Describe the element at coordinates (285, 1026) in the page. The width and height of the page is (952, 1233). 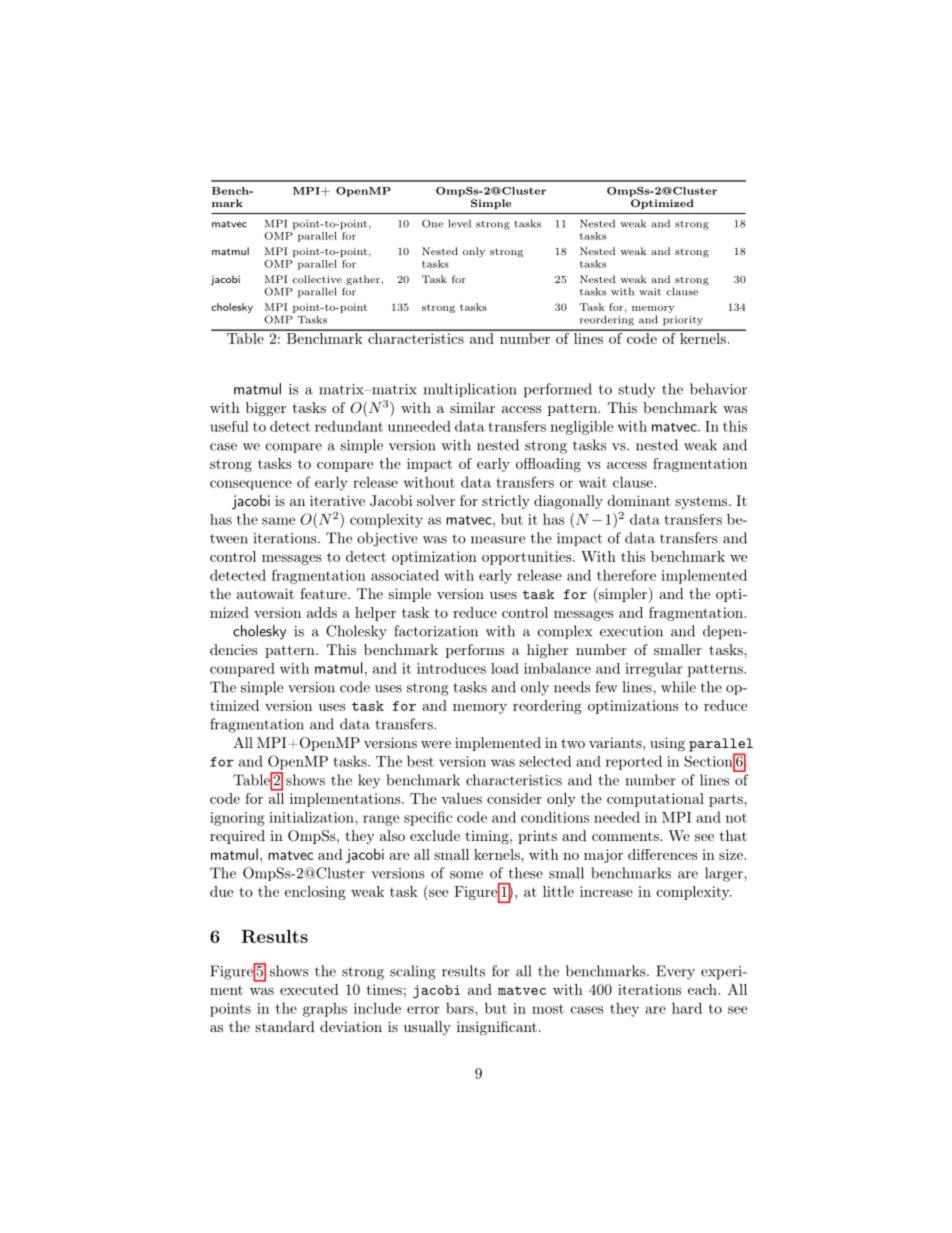
I see `standard` at that location.
